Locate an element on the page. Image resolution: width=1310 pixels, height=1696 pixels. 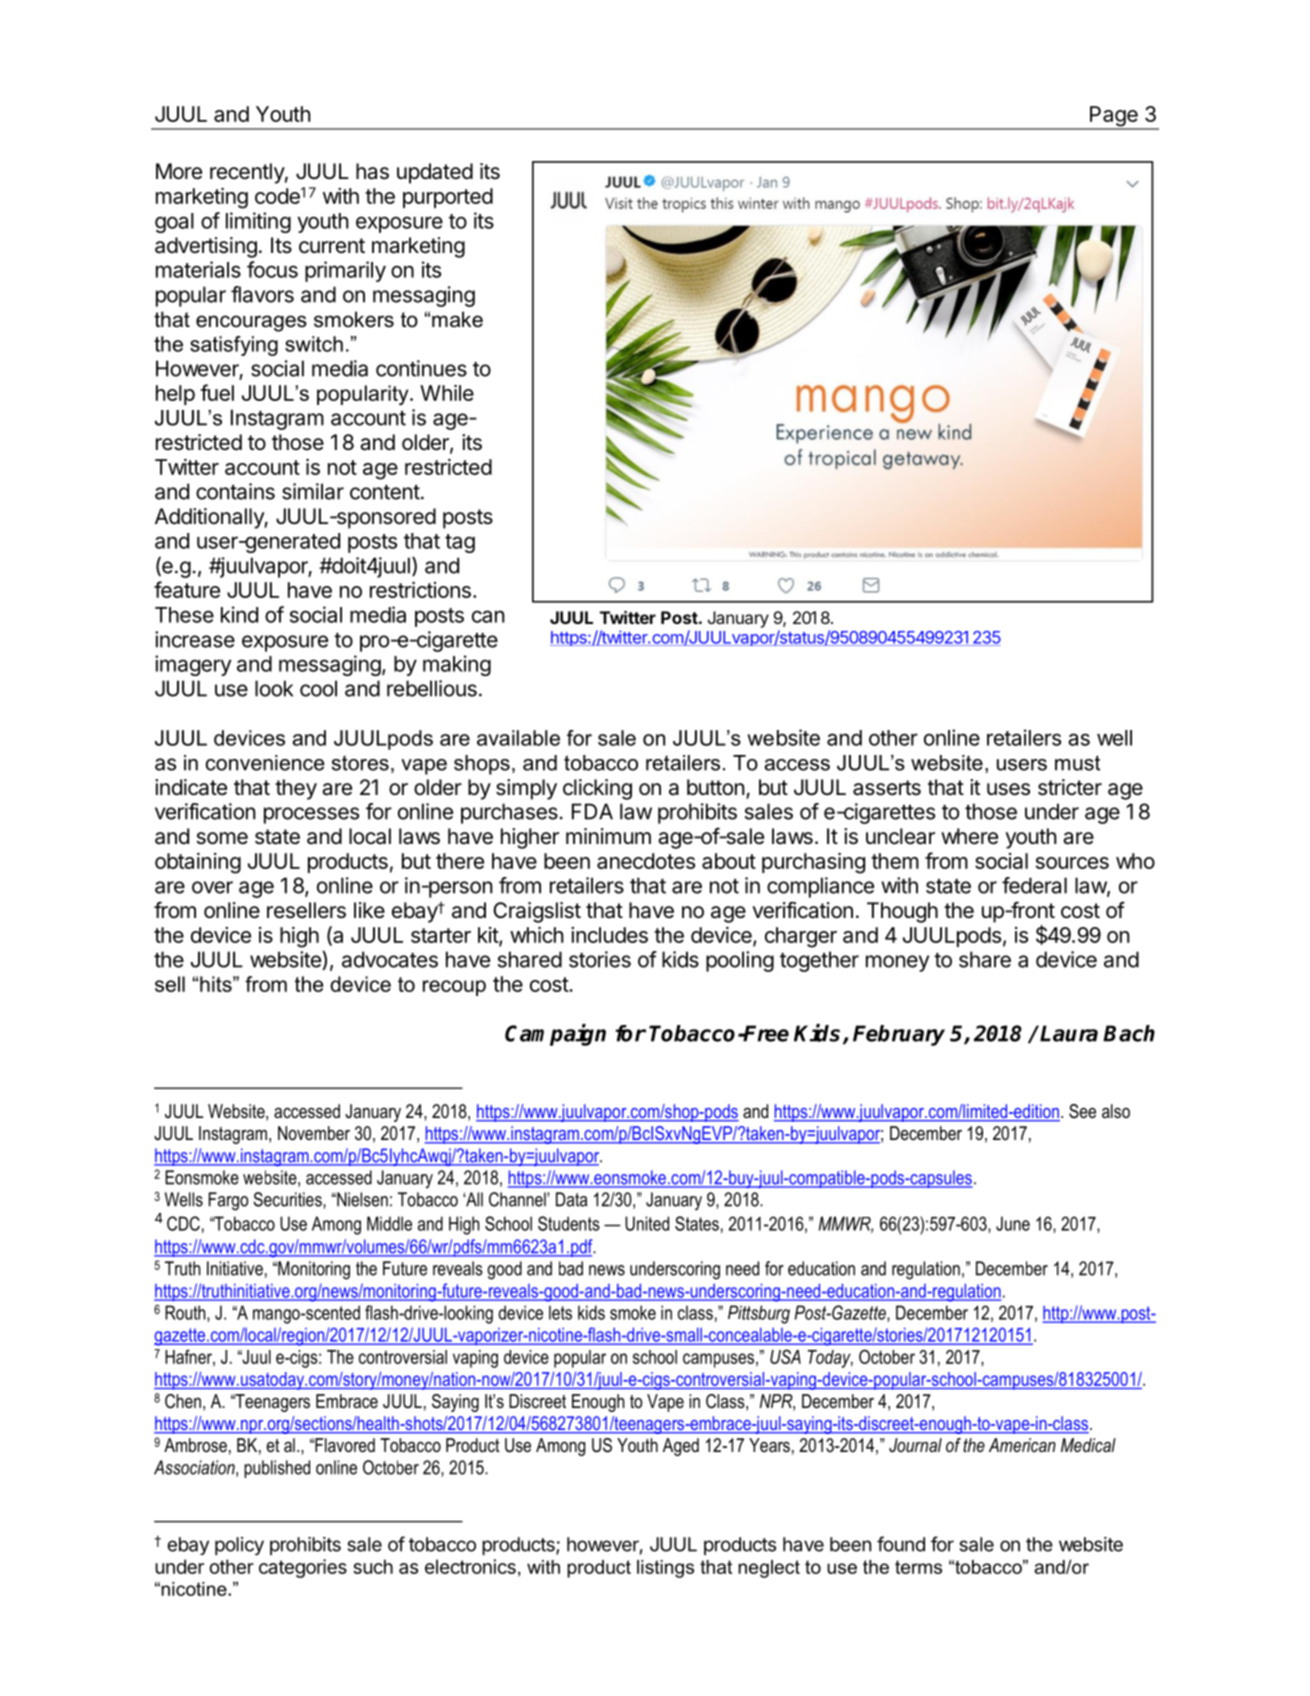
policy is located at coordinates (239, 1546).
